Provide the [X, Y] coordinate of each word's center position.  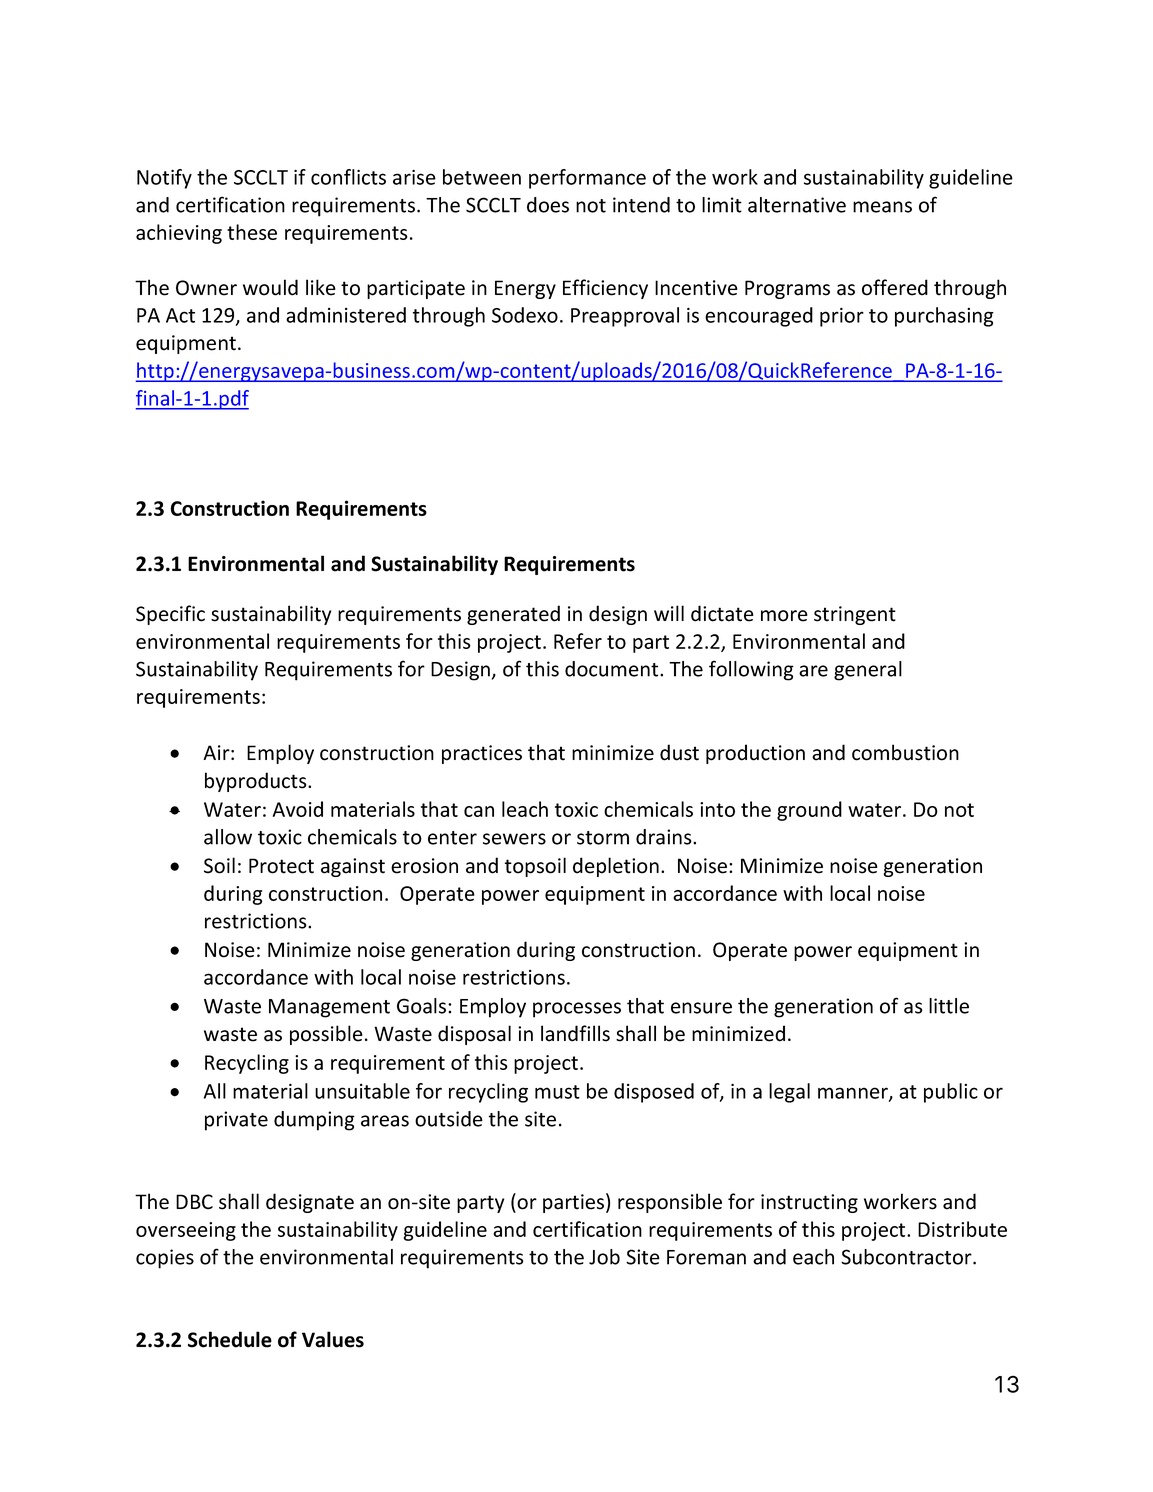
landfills [575, 1033]
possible [326, 1035]
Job [604, 1257]
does [548, 205]
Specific [170, 615]
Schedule [230, 1339]
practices [482, 754]
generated [513, 615]
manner [854, 1094]
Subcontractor [907, 1257]
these [252, 232]
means [882, 207]
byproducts [257, 782]
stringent [855, 615]
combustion [905, 752]
